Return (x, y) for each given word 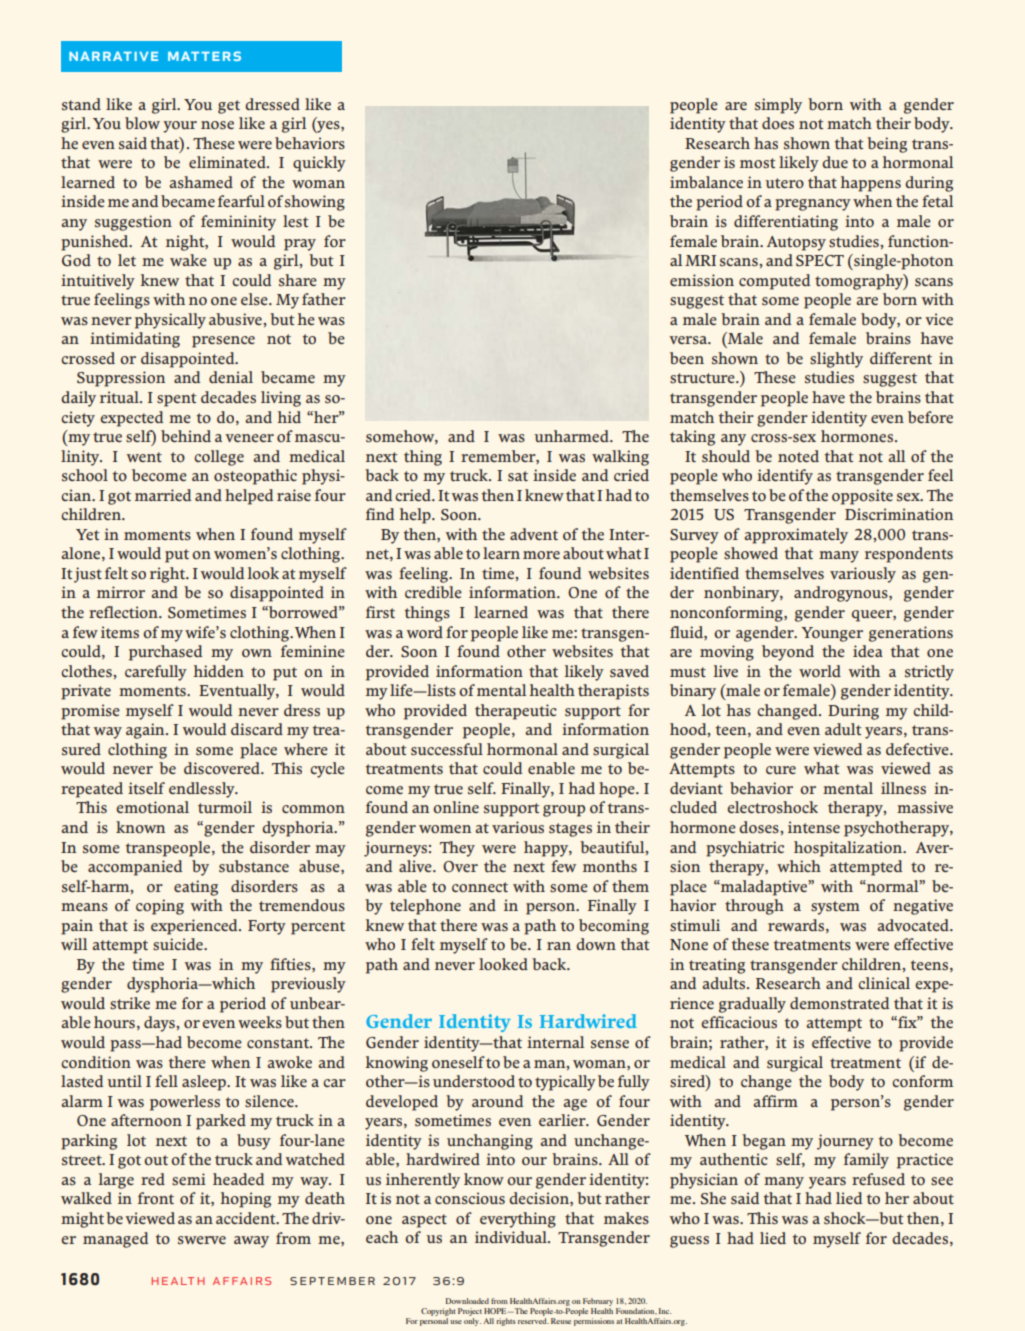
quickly (319, 164)
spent (176, 400)
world (820, 671)
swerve (202, 1240)
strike (130, 1003)
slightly (836, 360)
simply (778, 106)
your (180, 127)
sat (518, 476)
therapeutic (516, 712)
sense (610, 1044)
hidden (218, 671)
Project (470, 1312)
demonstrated (839, 1003)
